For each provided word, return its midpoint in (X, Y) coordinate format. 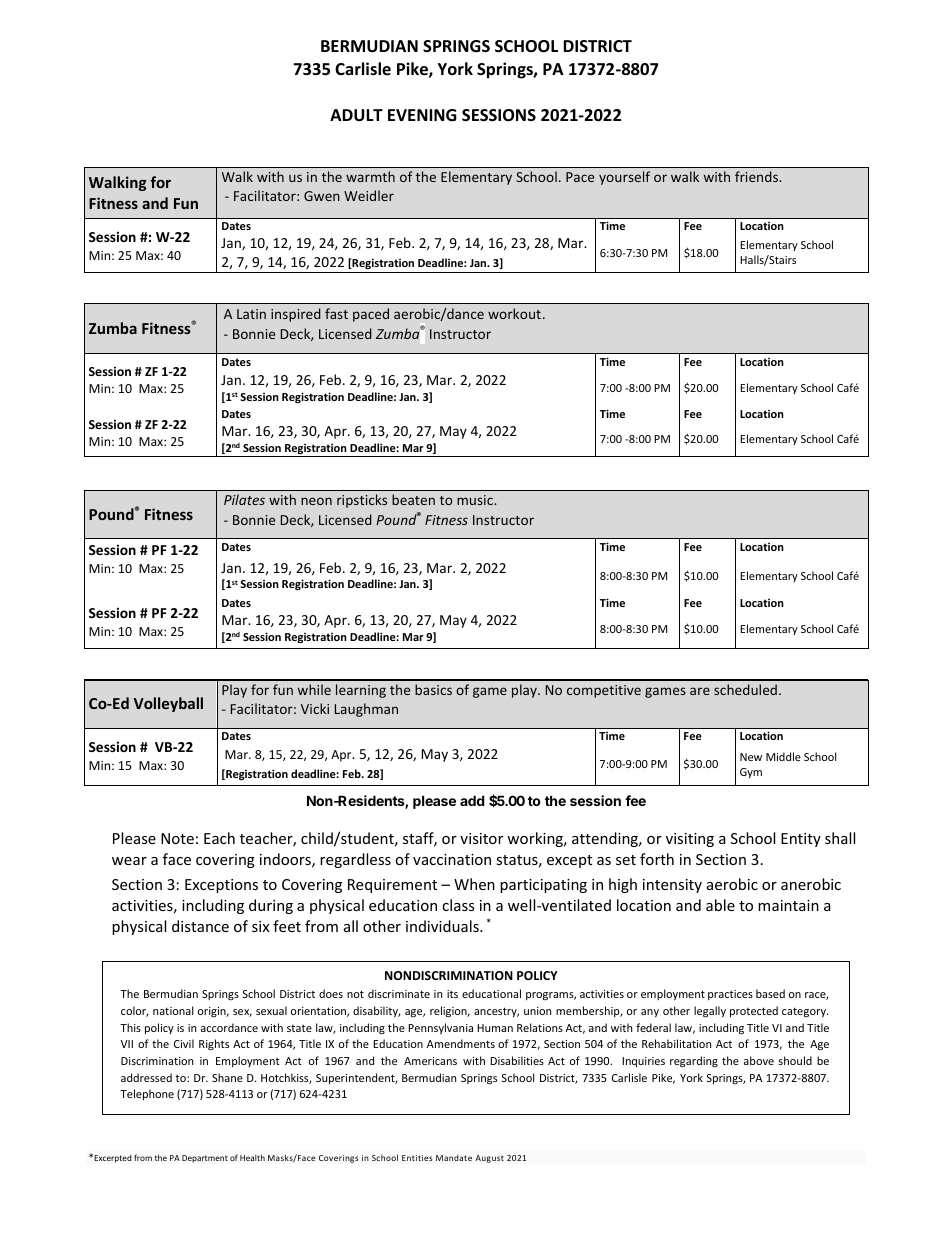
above (759, 1060)
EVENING (422, 115)
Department (205, 1159)
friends (757, 176)
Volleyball (168, 704)
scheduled (745, 689)
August (489, 1159)
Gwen (322, 196)
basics (433, 689)
